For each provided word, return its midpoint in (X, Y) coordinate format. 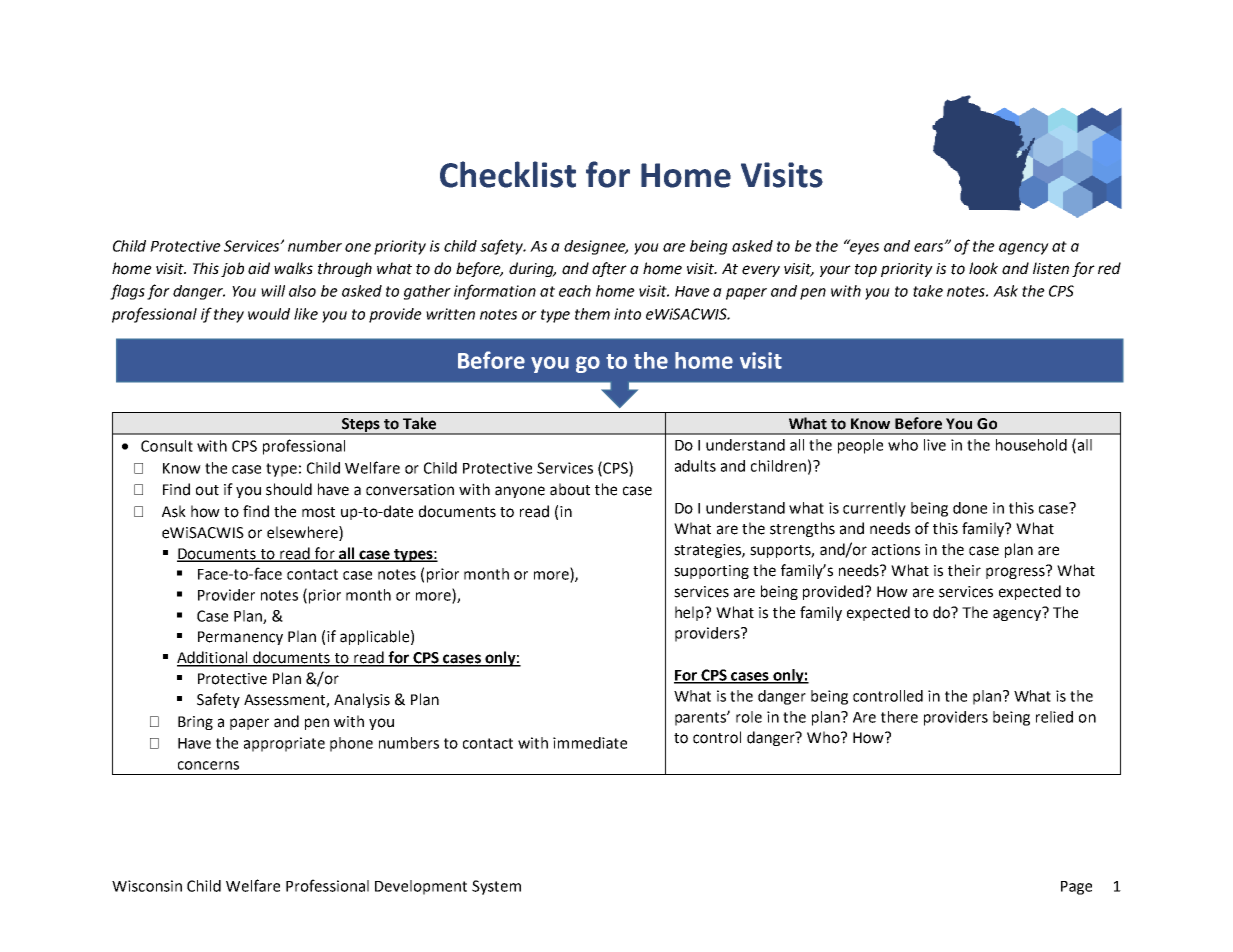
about (570, 489)
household (1031, 445)
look (983, 268)
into (627, 314)
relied (1054, 717)
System (496, 887)
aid (259, 268)
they (229, 315)
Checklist (508, 174)
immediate (590, 743)
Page (1076, 888)
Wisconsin (147, 886)
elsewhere (303, 533)
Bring (195, 723)
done (970, 508)
